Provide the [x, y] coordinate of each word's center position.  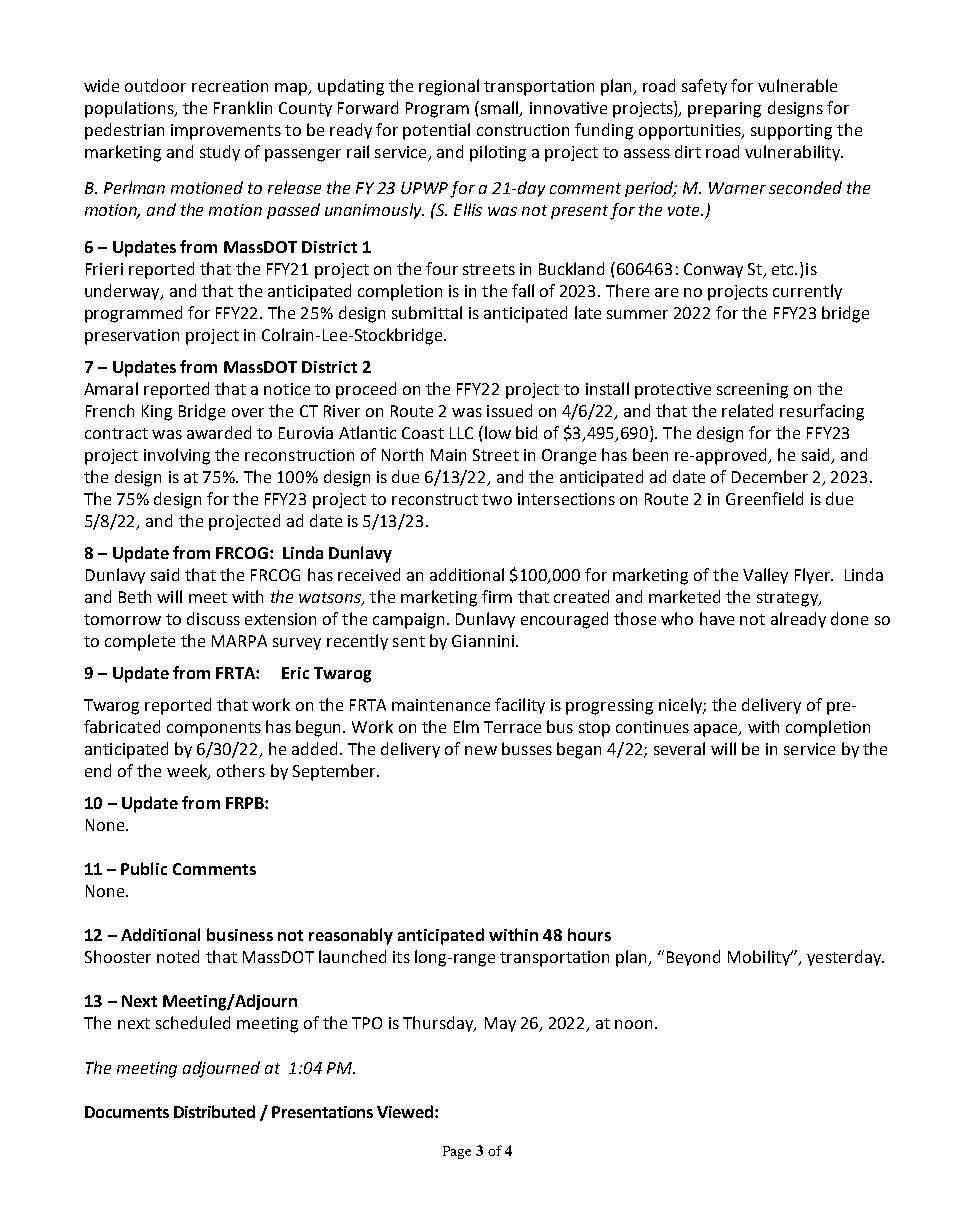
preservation [132, 337]
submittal [427, 312]
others [241, 770]
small [499, 108]
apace [717, 730]
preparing [724, 110]
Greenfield [764, 498]
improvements [226, 132]
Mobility [760, 958]
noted [178, 956]
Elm [466, 726]
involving [177, 456]
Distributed [214, 1111]
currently [807, 292]
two [497, 499]
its [401, 957]
